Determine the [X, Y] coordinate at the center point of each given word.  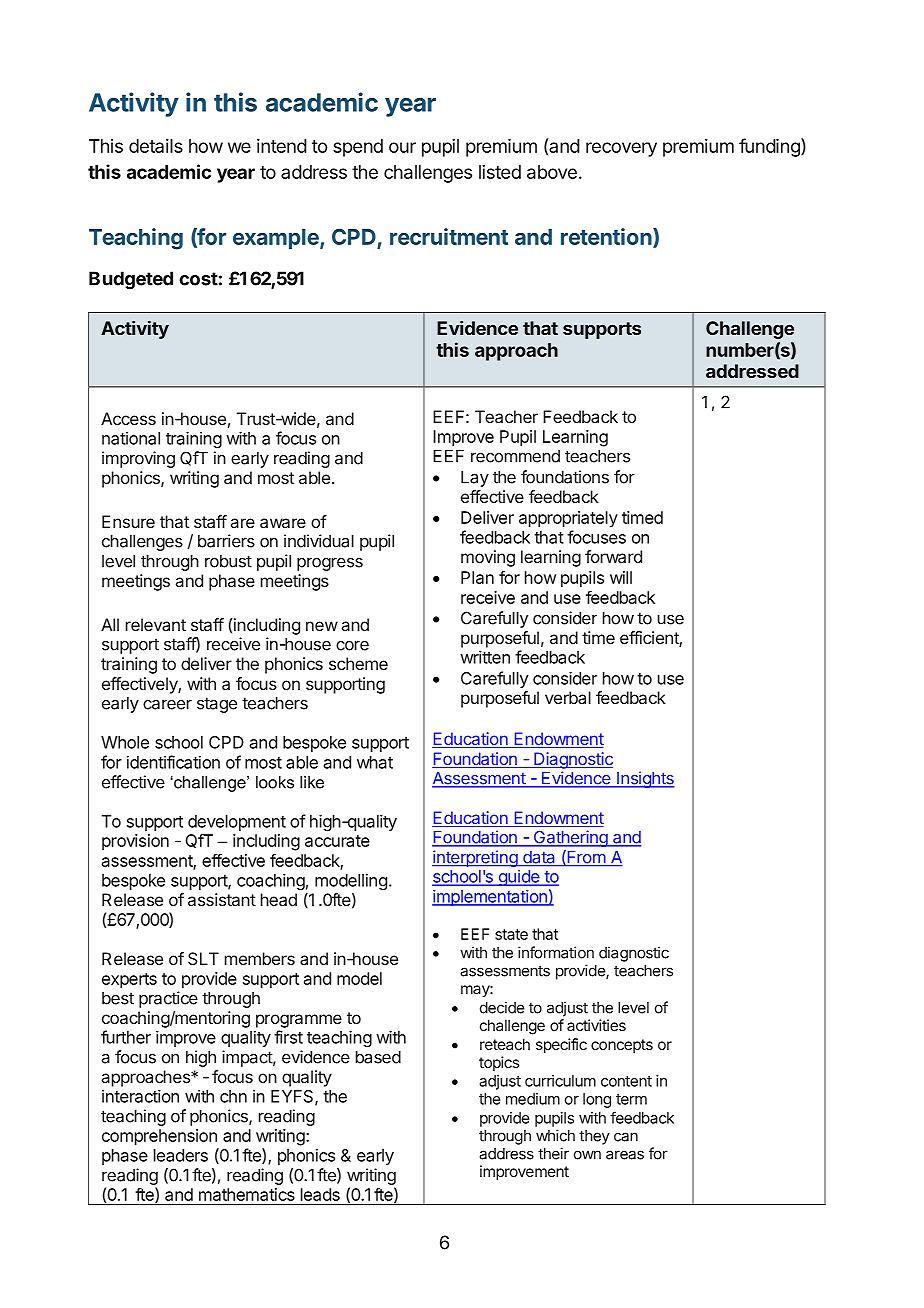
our [402, 147]
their [553, 1153]
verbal [568, 697]
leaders [181, 1155]
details [156, 146]
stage [217, 705]
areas [625, 1155]
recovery [621, 149]
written [485, 657]
